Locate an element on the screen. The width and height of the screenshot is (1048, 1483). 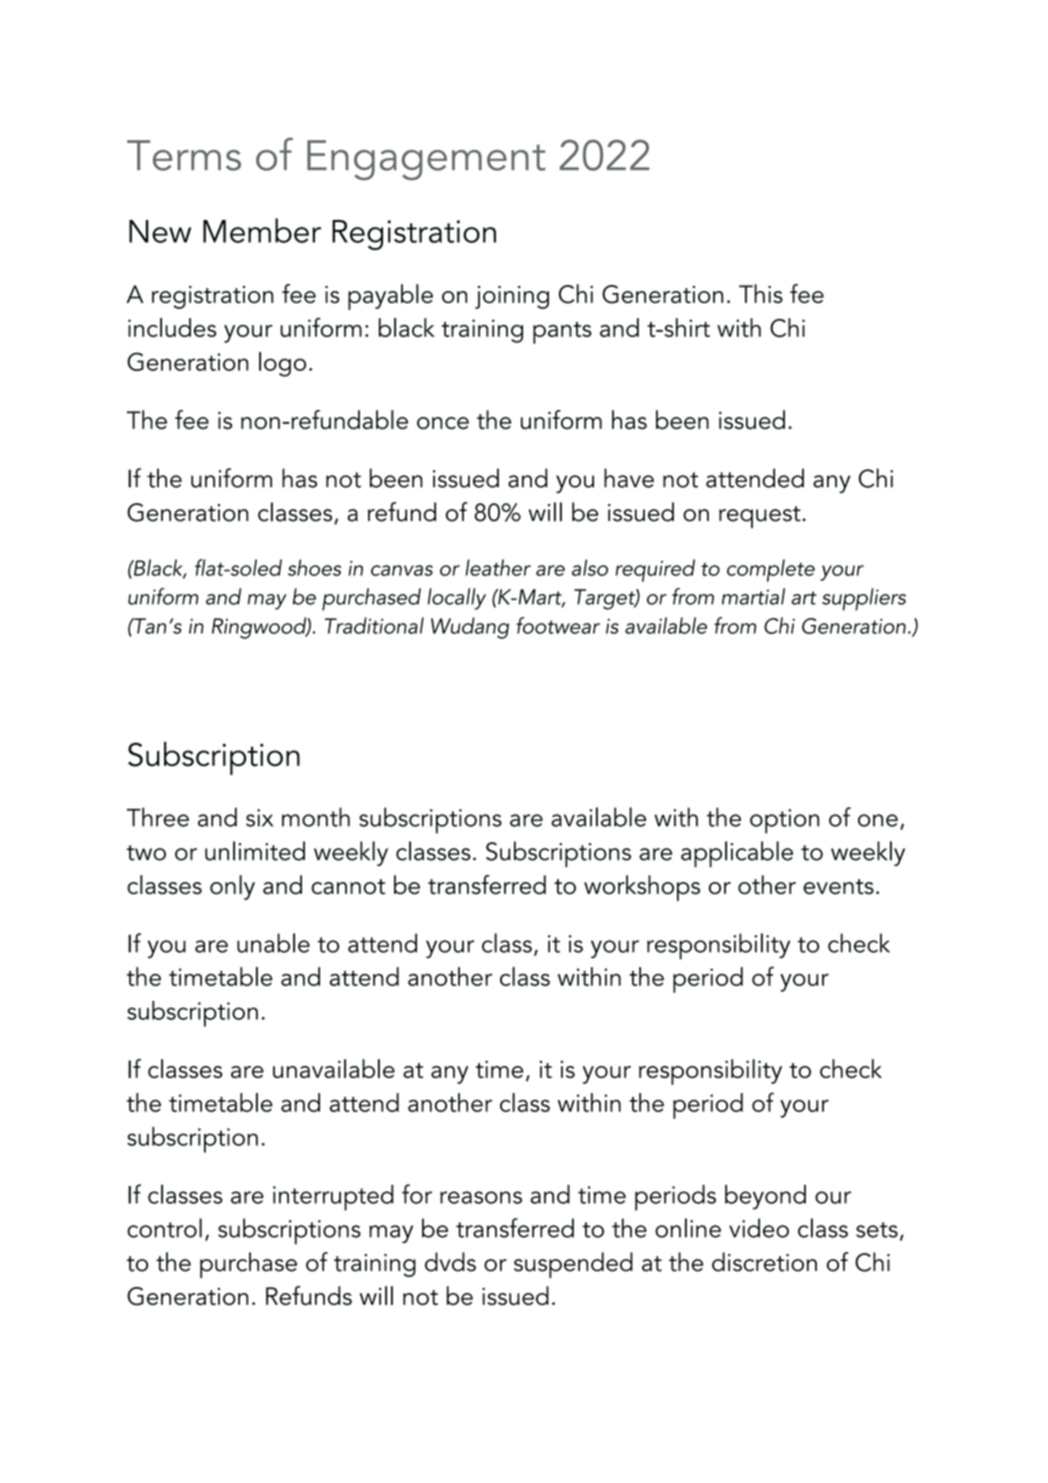
Engagement is located at coordinates (426, 160).
